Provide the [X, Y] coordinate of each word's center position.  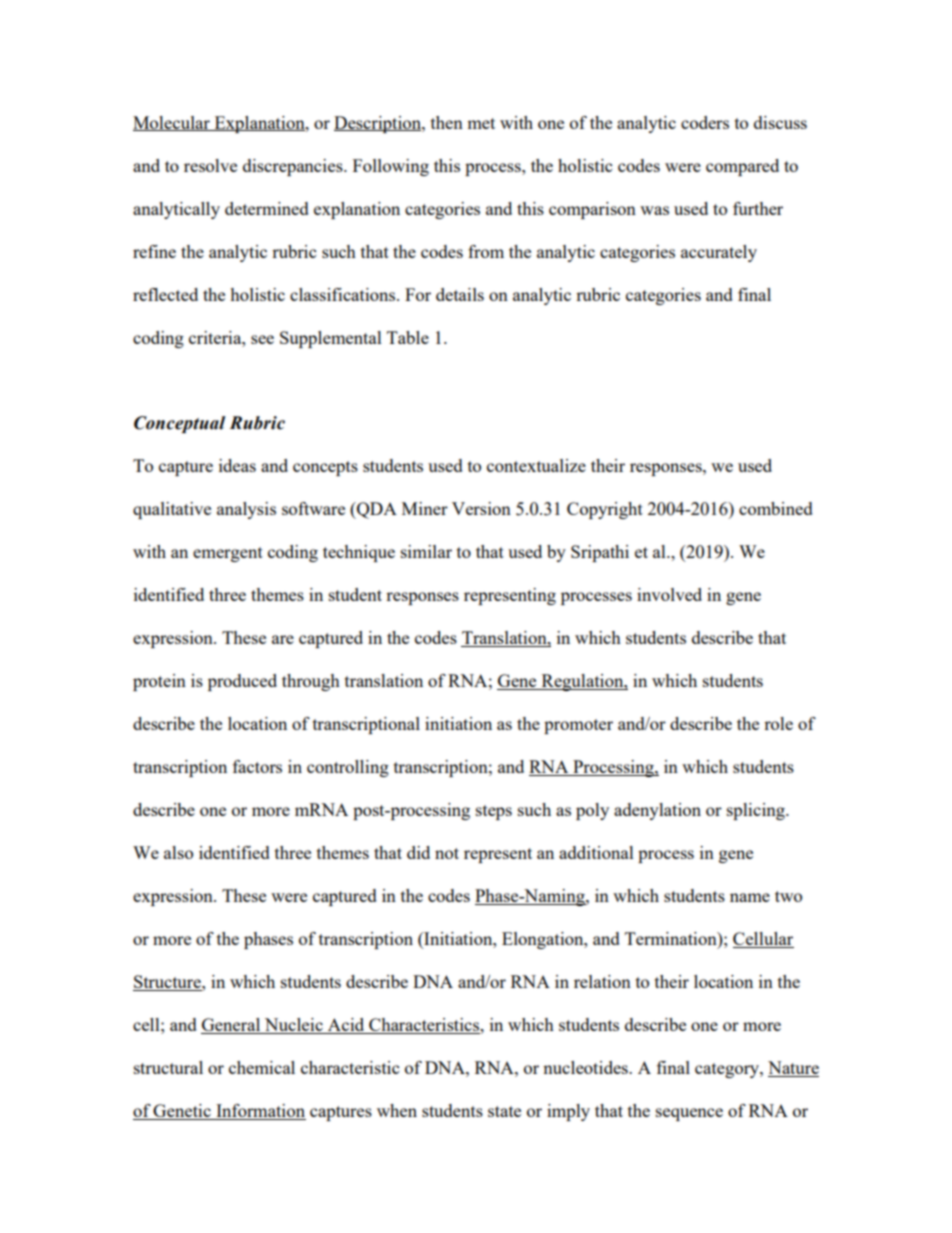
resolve [210, 165]
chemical [262, 1067]
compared [742, 167]
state [504, 1111]
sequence [689, 1114]
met [481, 123]
